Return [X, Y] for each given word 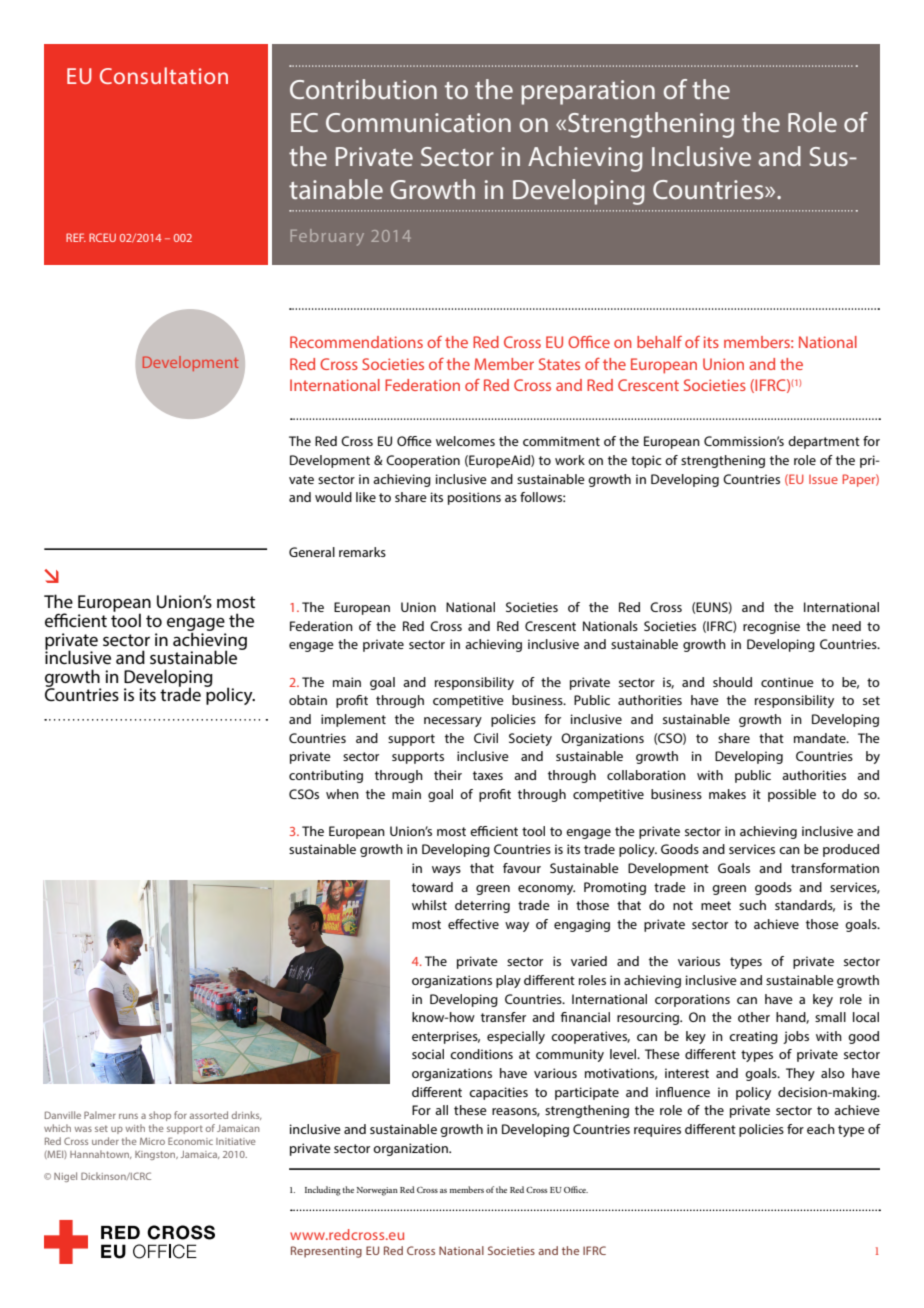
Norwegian [377, 1191]
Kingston [156, 1155]
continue [787, 682]
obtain [308, 700]
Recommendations [356, 342]
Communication [418, 122]
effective [473, 924]
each [821, 1129]
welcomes [465, 441]
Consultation [164, 75]
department [824, 442]
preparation [588, 92]
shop [160, 1116]
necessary [453, 722]
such [752, 905]
